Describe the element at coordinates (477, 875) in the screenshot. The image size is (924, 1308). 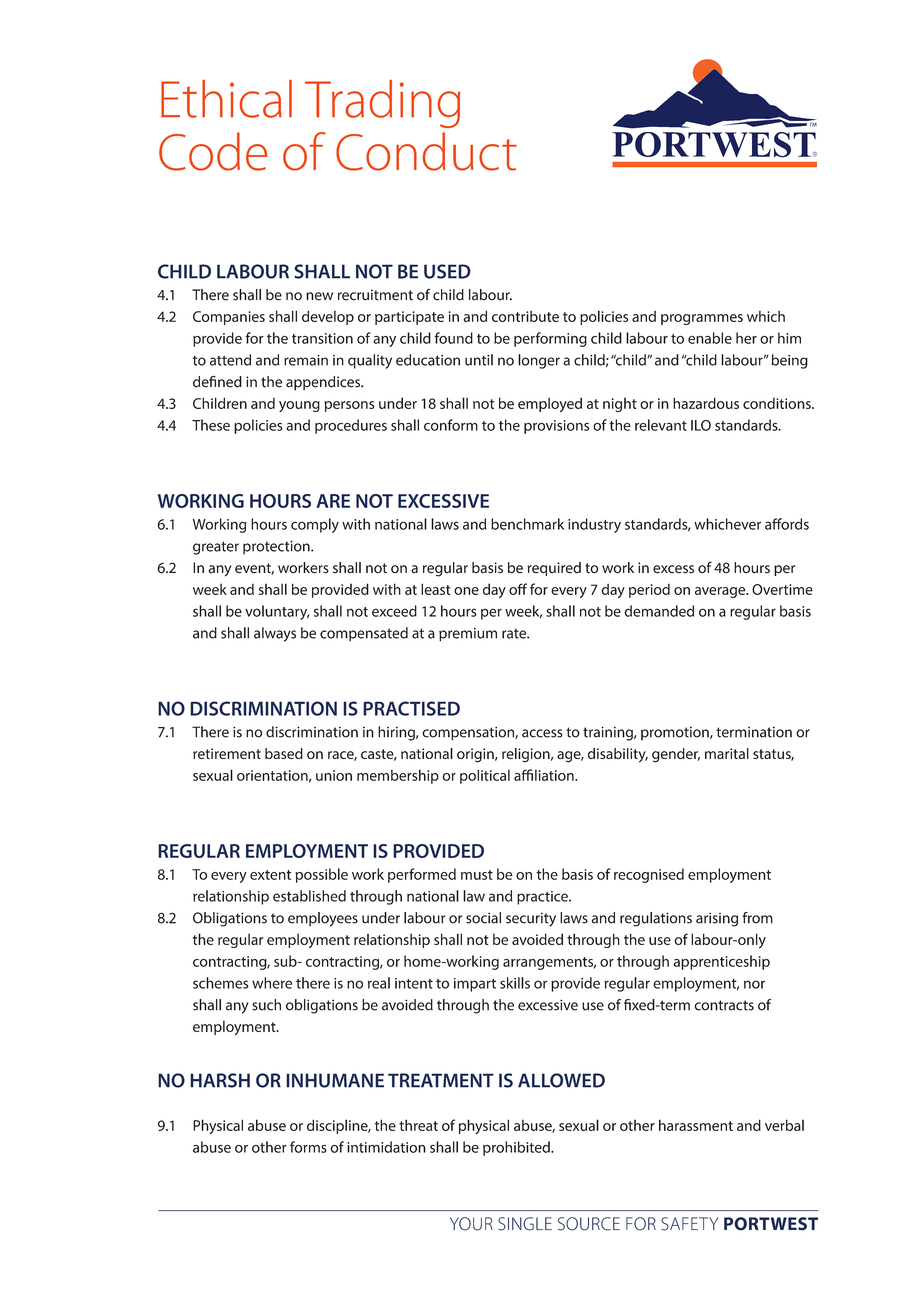
I see `must` at that location.
